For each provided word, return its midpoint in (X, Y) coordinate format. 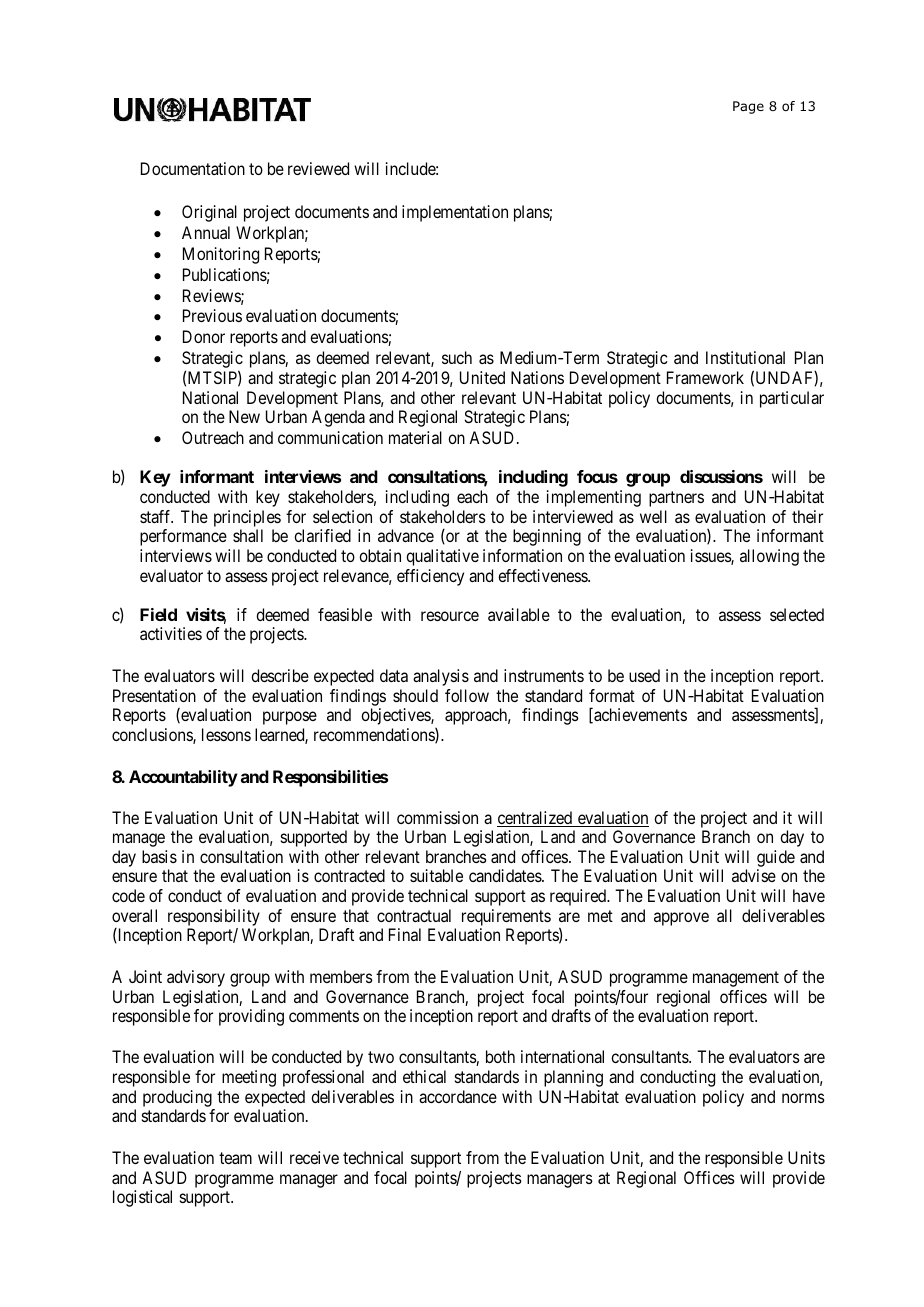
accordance (458, 1096)
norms (803, 1098)
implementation (455, 213)
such (457, 357)
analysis (441, 677)
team (235, 1158)
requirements (506, 919)
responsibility (214, 919)
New (244, 416)
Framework (705, 377)
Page (748, 107)
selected (797, 614)
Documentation (193, 168)
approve (681, 919)
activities (171, 633)
